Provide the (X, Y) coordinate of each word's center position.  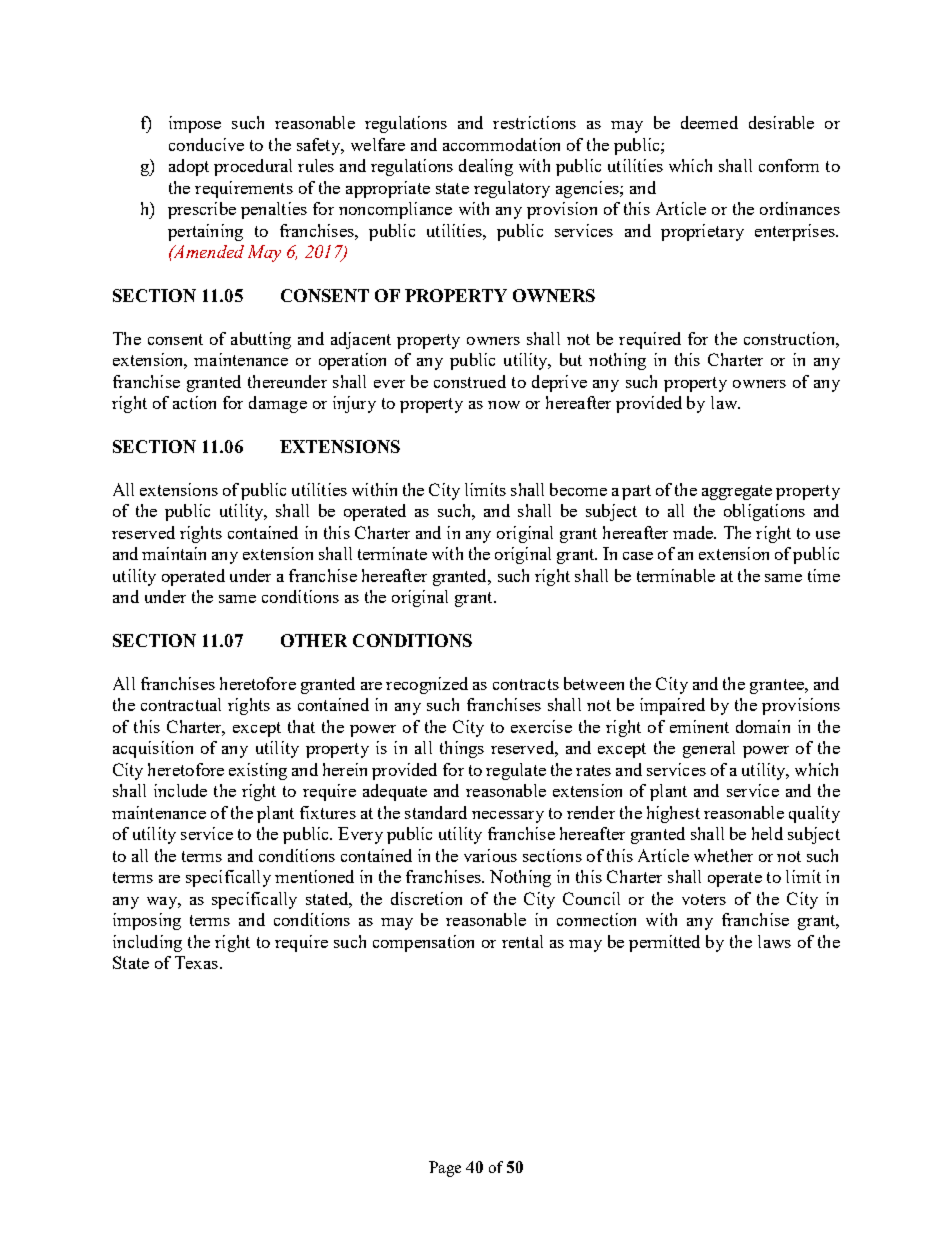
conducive (206, 144)
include (180, 790)
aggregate (737, 492)
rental (522, 941)
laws (774, 941)
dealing (486, 167)
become (578, 489)
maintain (174, 553)
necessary (508, 817)
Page (445, 1169)
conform (789, 165)
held (767, 833)
